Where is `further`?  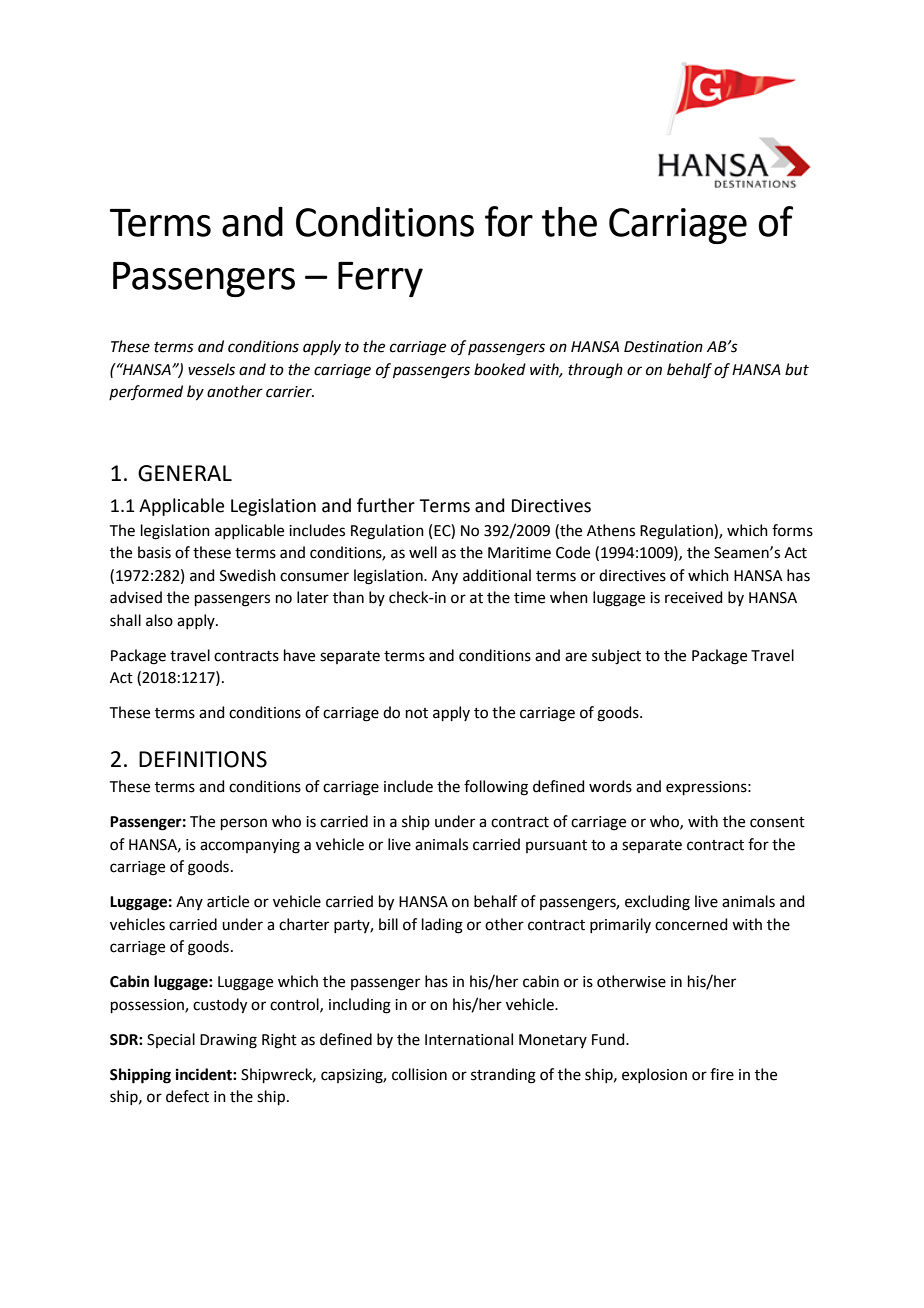
further is located at coordinates (386, 505).
